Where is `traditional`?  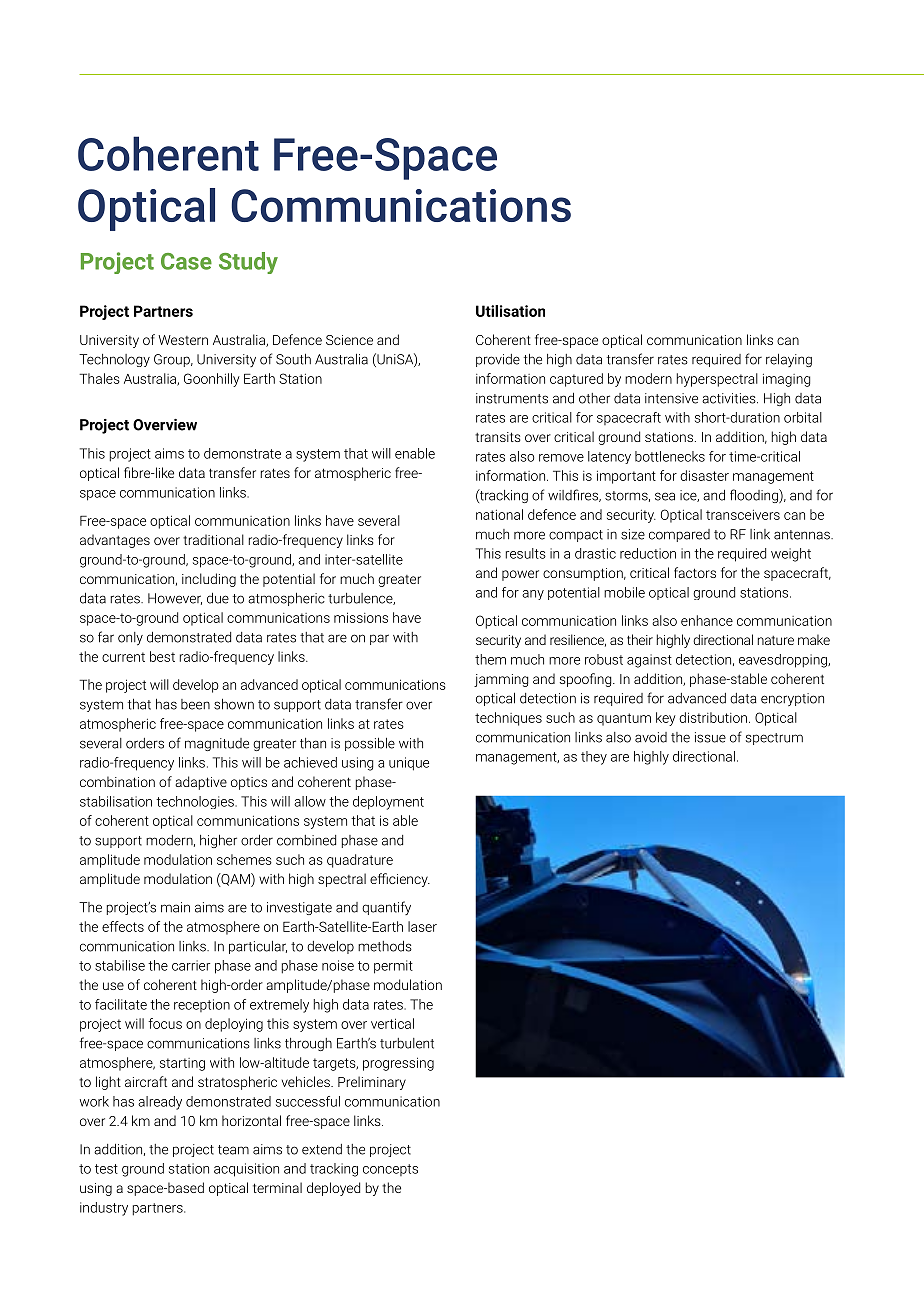
traditional is located at coordinates (213, 539).
